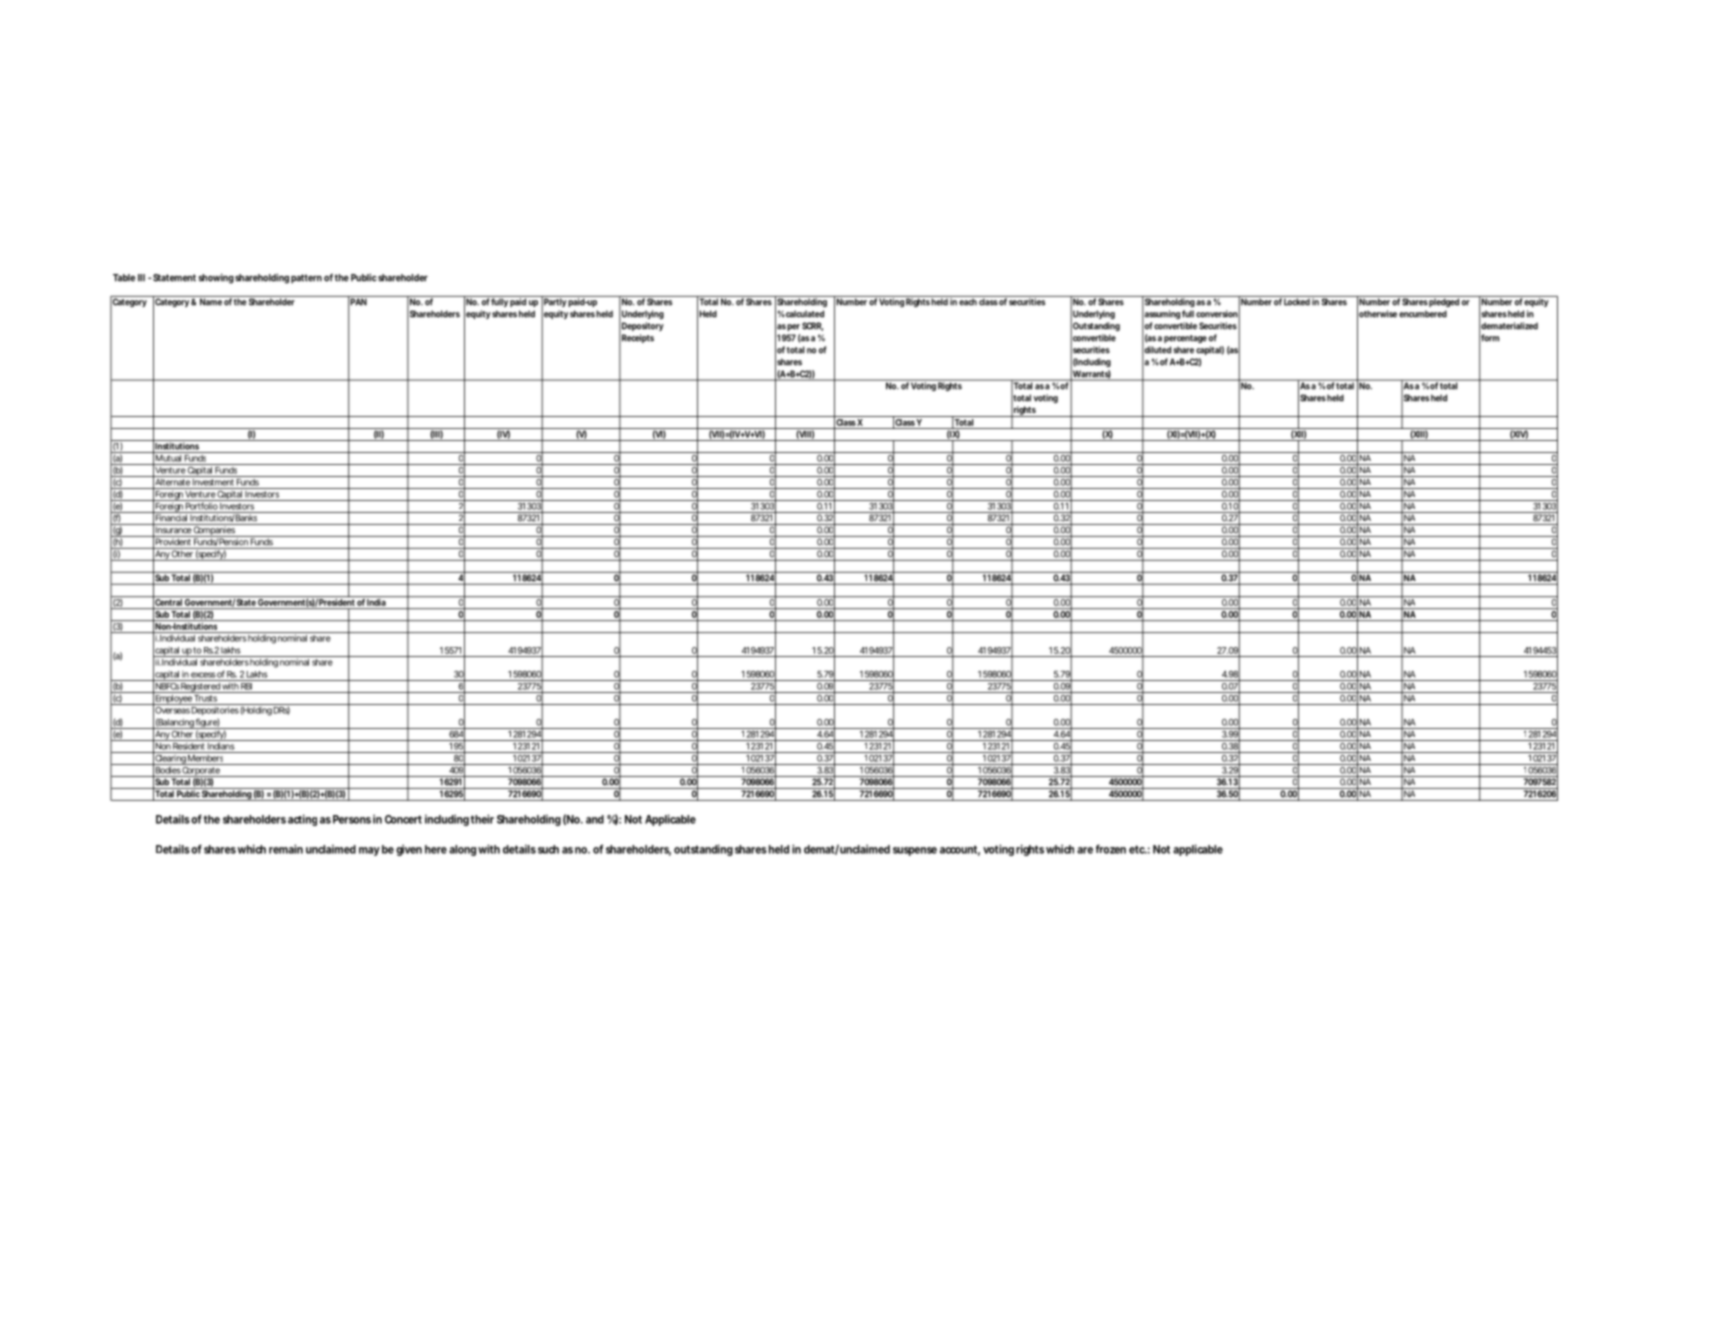 This image has width=1718, height=1328. What do you see at coordinates (302, 820) in the image?
I see `acting` at bounding box center [302, 820].
